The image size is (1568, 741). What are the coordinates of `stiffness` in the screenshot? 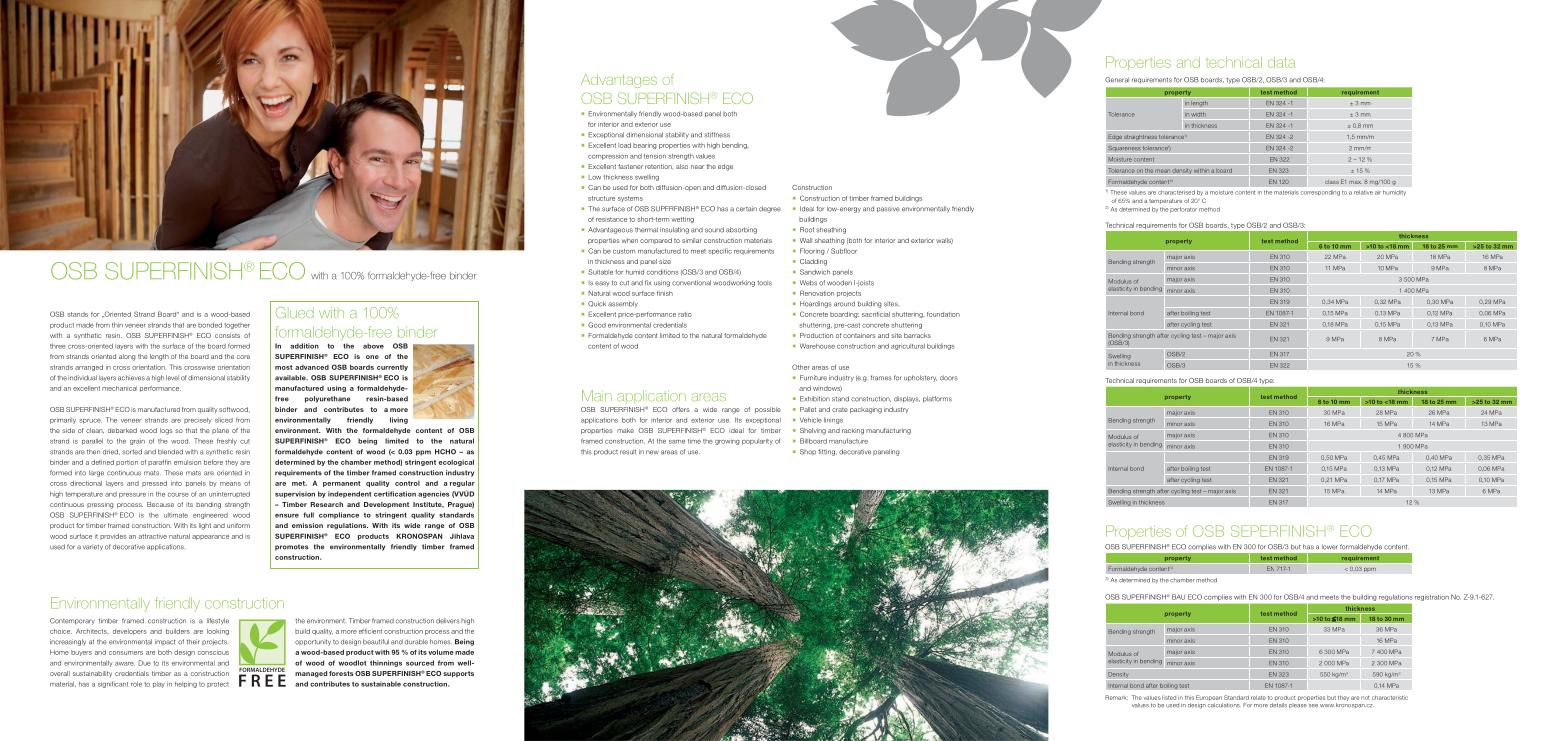 It's located at (717, 135).
